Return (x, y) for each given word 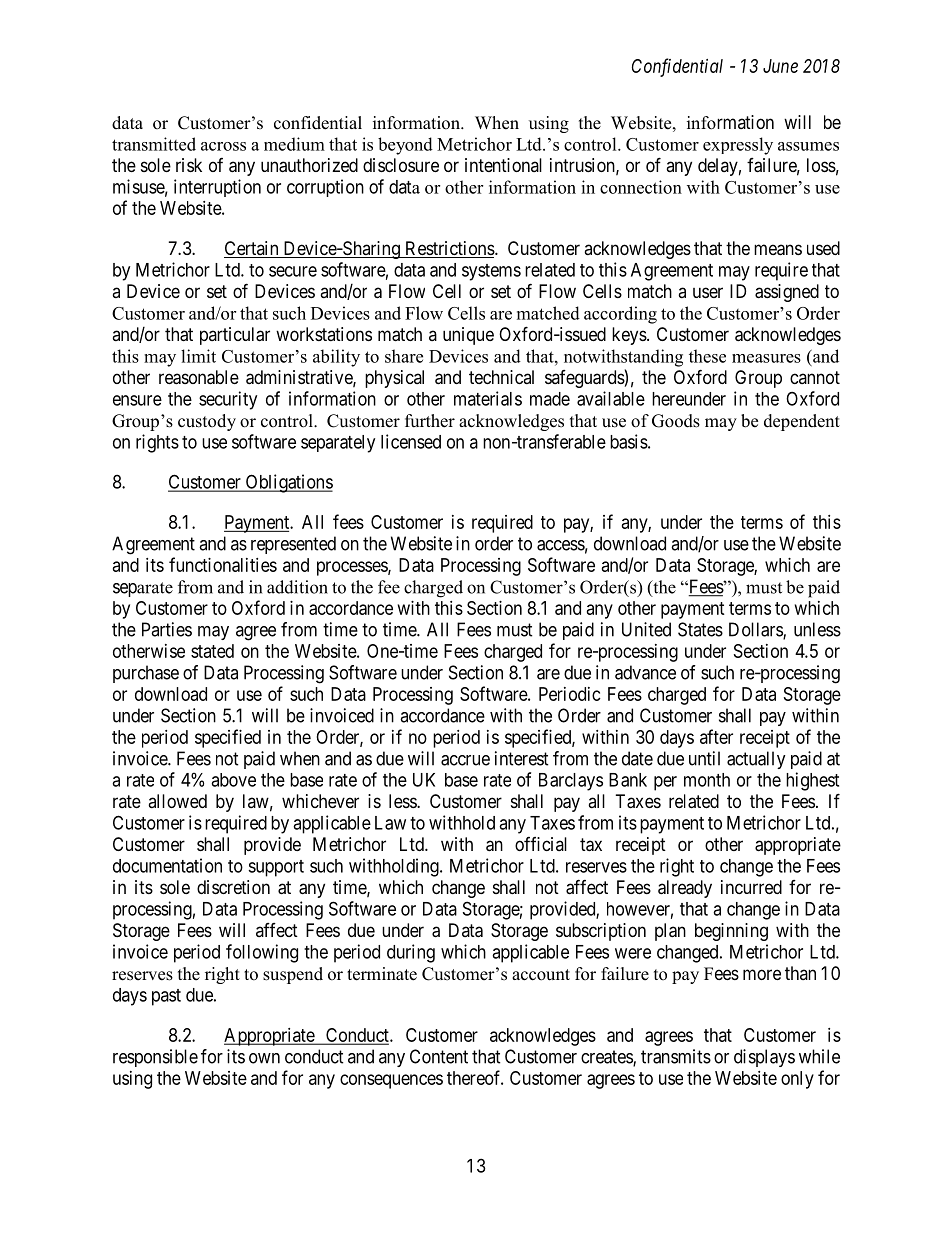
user (708, 292)
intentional (503, 165)
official (541, 844)
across (223, 146)
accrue (465, 760)
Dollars (756, 630)
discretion (233, 887)
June (780, 66)
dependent (802, 422)
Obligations (288, 483)
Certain (252, 249)
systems (491, 272)
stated (212, 651)
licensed (411, 441)
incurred (751, 887)
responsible (155, 1058)
